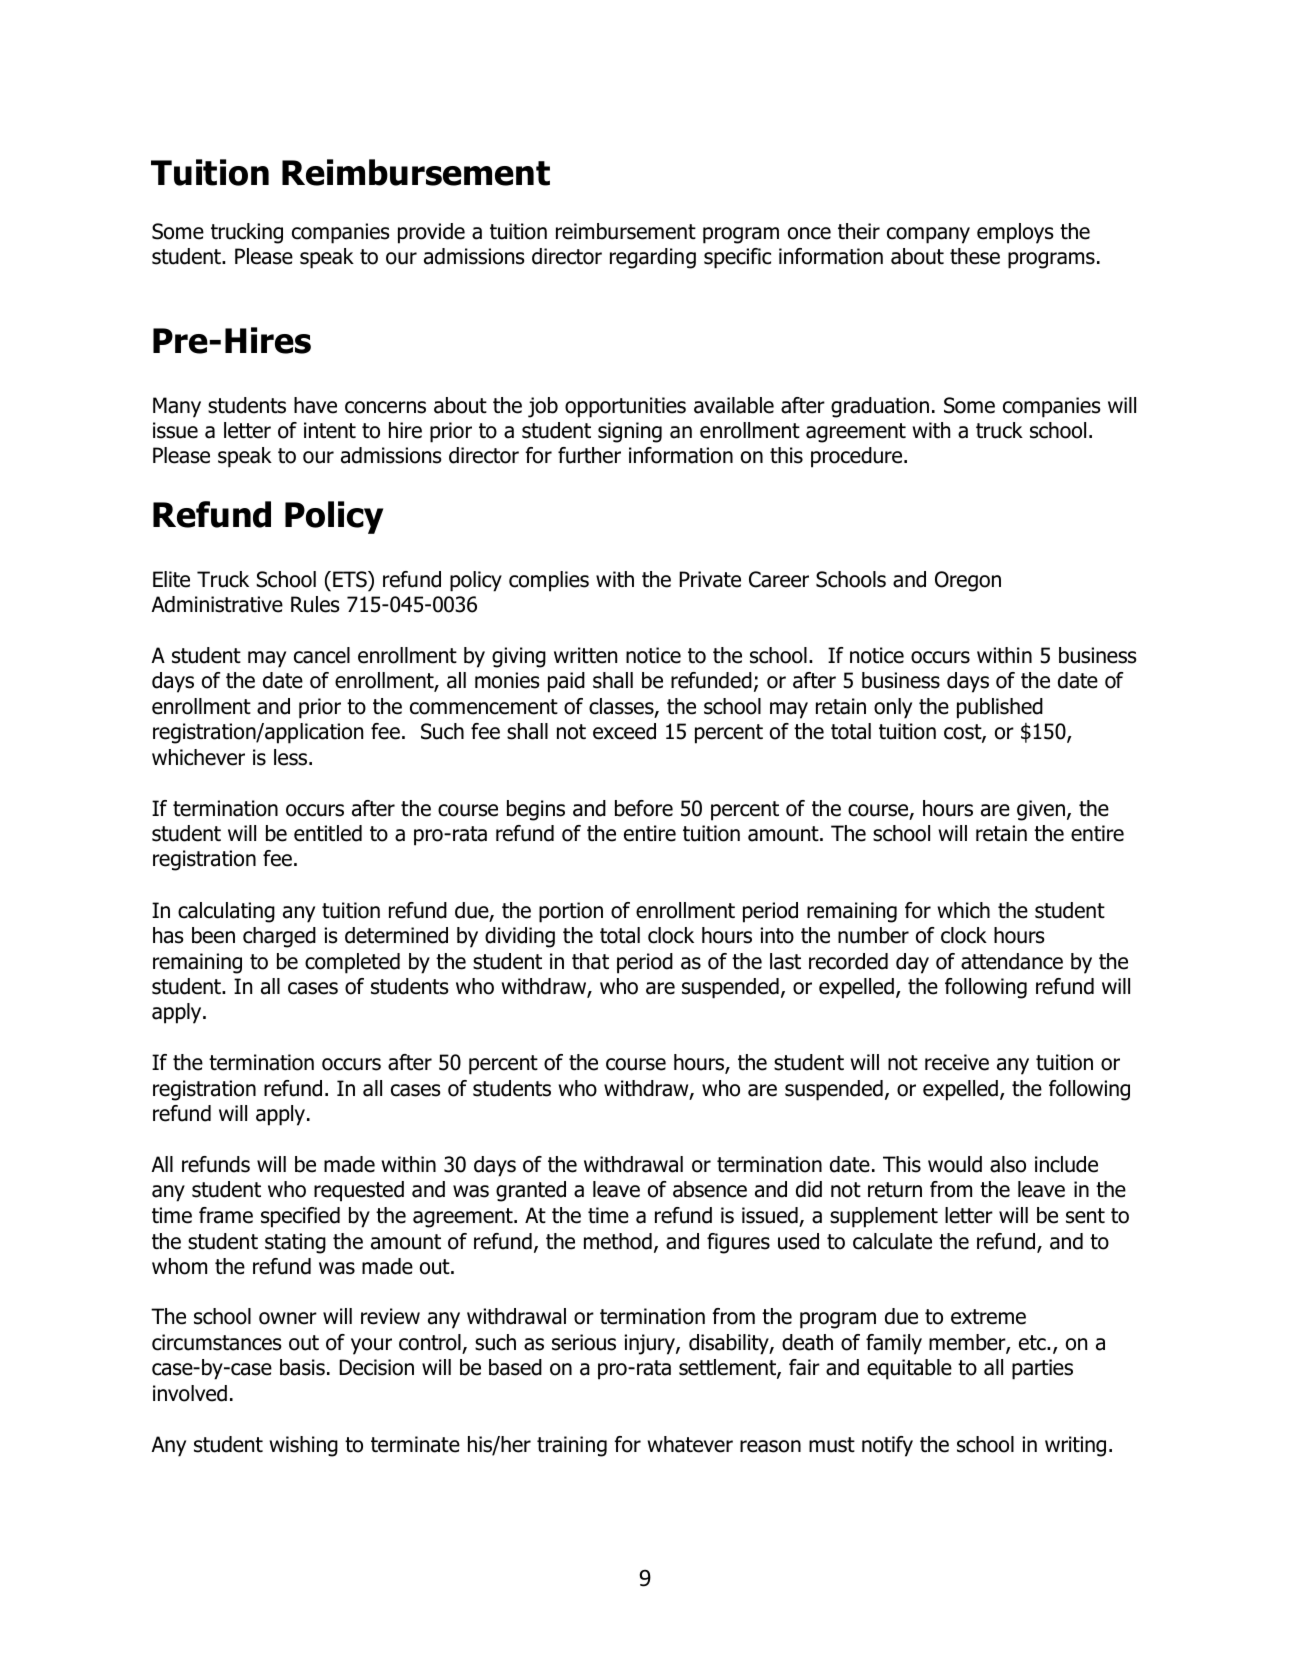 The height and width of the document is (1669, 1290). I want to click on wishing, so click(304, 1446).
